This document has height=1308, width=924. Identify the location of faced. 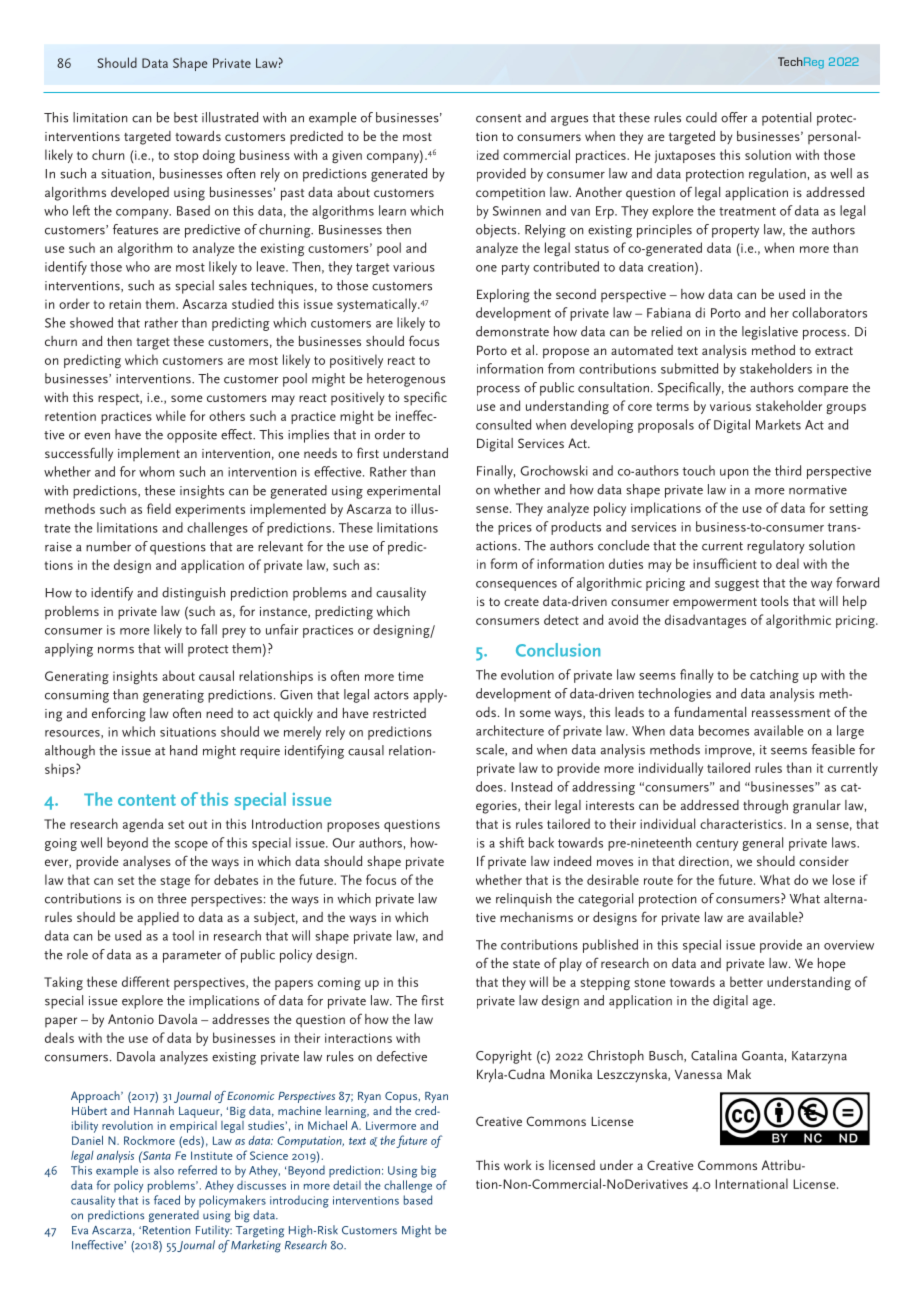
(167, 1200).
